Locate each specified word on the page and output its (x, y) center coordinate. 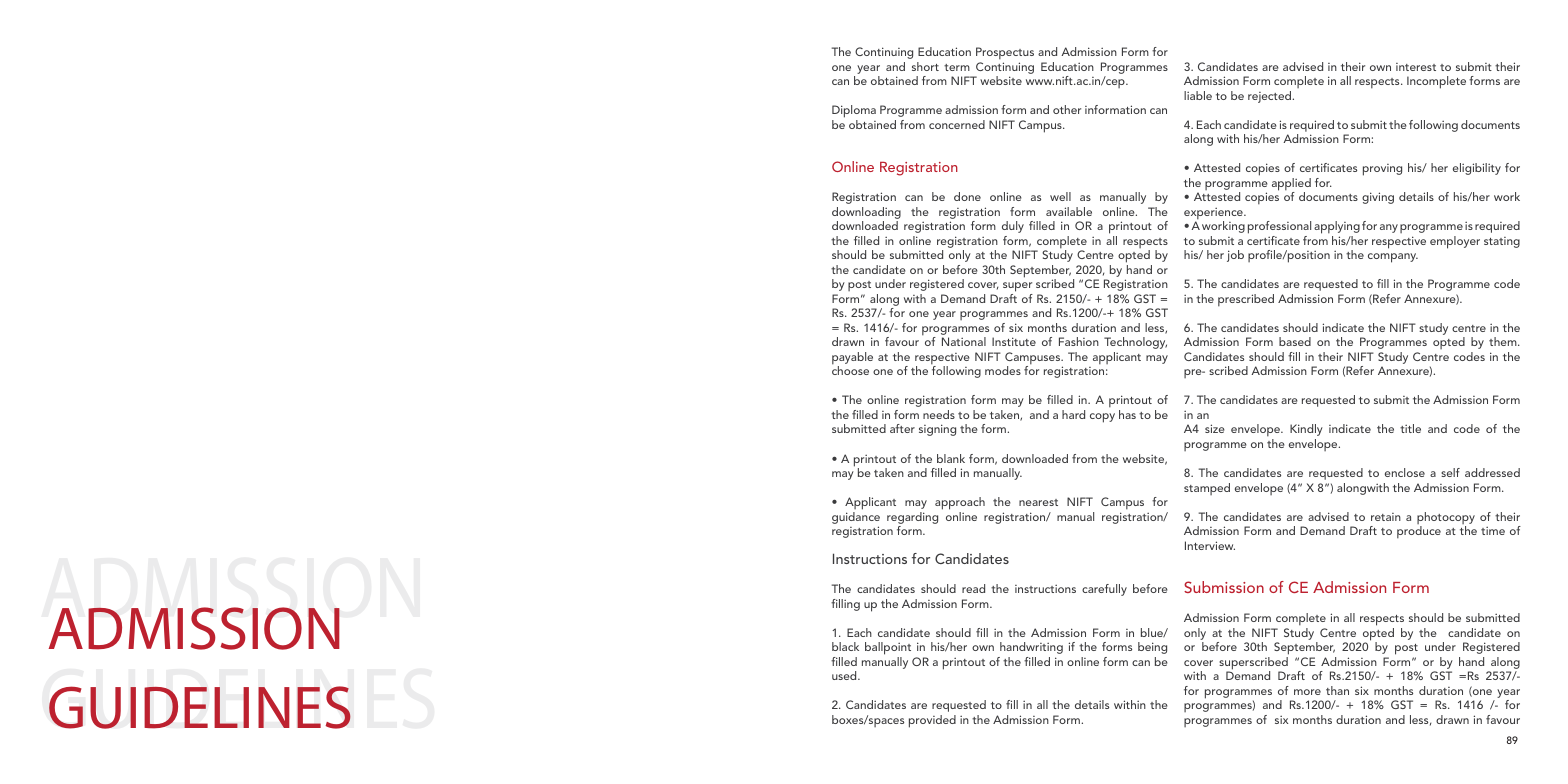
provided (932, 721)
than (1337, 690)
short (925, 66)
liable (1198, 95)
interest (1416, 67)
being (1152, 648)
